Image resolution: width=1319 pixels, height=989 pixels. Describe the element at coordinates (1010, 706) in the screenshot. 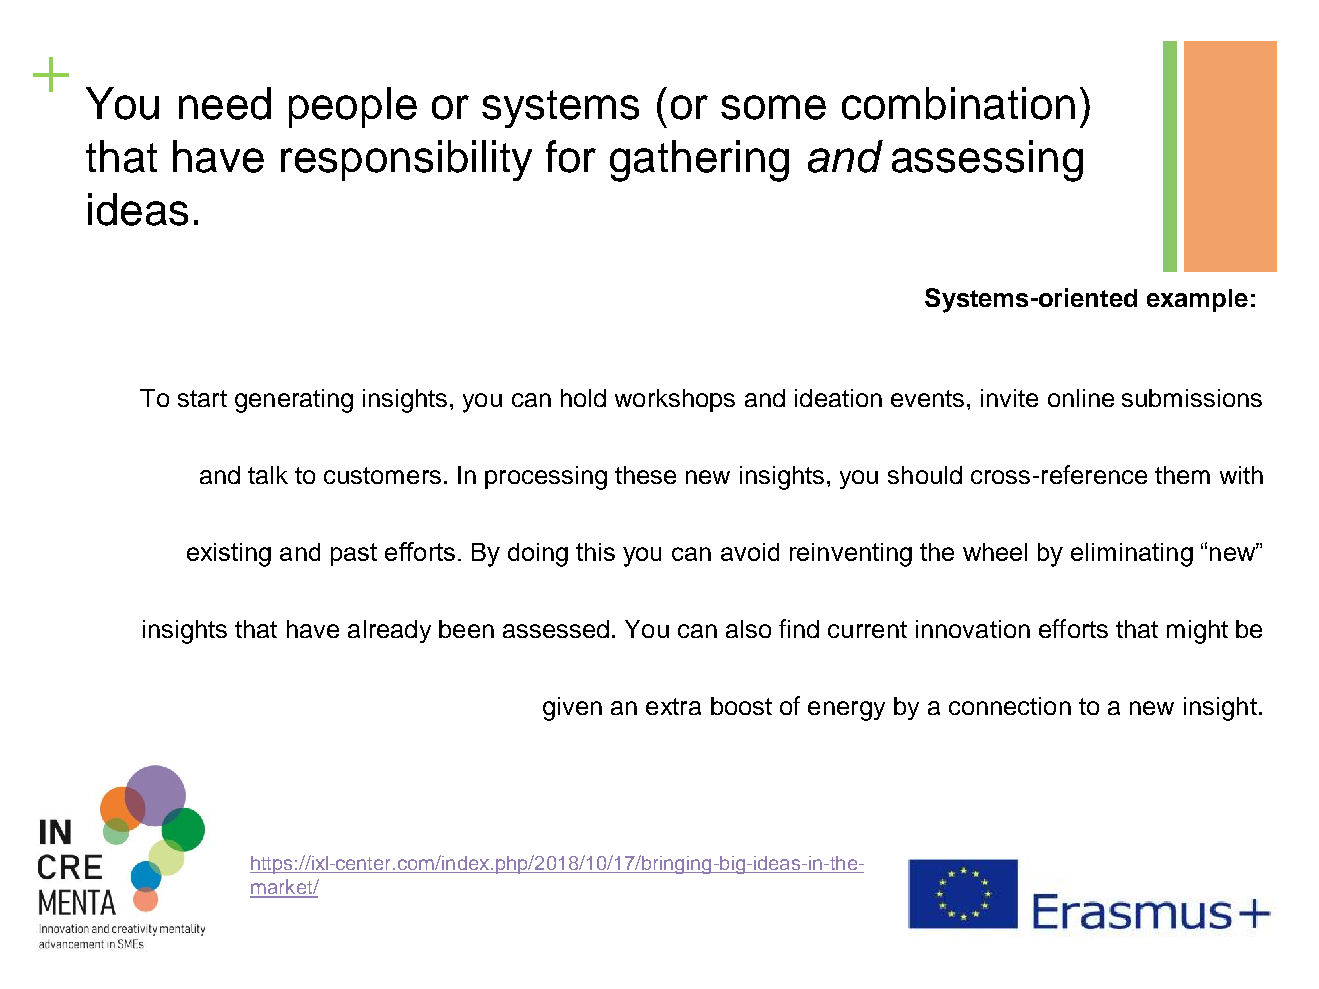

I see `connection` at that location.
